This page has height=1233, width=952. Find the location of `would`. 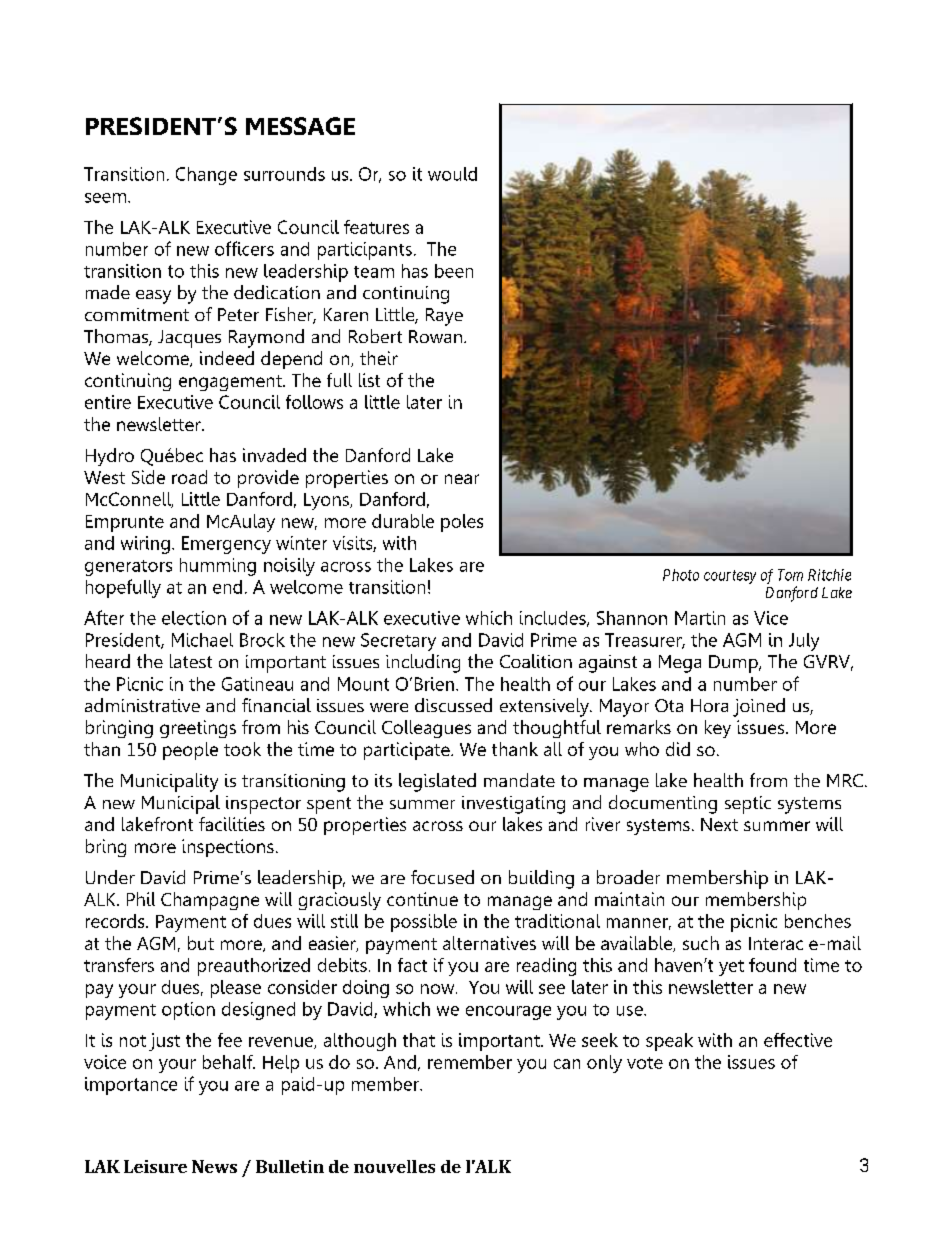

would is located at coordinates (452, 174).
